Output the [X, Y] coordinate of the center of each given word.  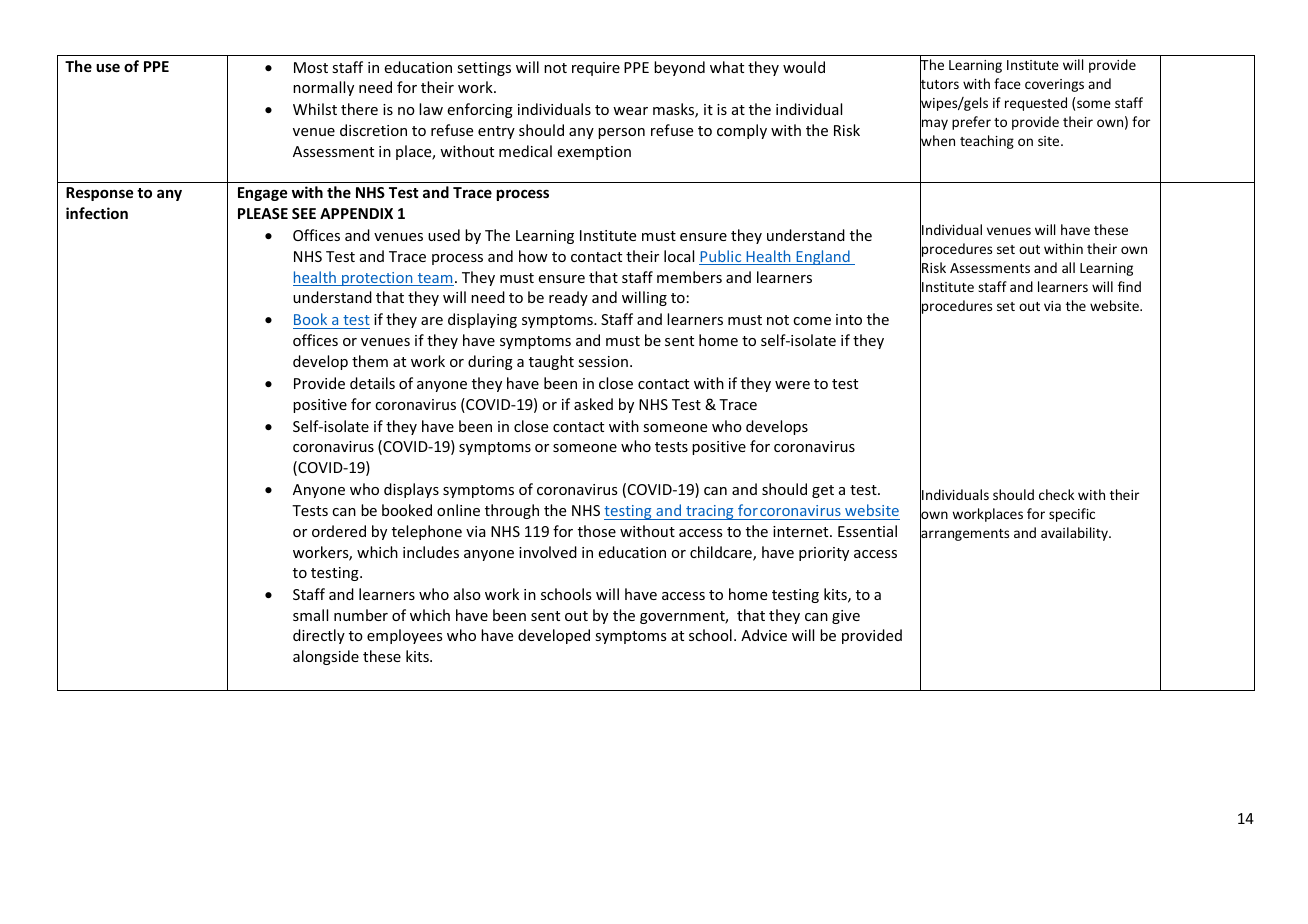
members [689, 277]
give [846, 617]
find [1129, 286]
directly [319, 636]
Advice [764, 635]
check [1056, 494]
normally [323, 88]
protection [377, 279]
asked [593, 404]
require [596, 69]
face [1007, 83]
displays [411, 490]
